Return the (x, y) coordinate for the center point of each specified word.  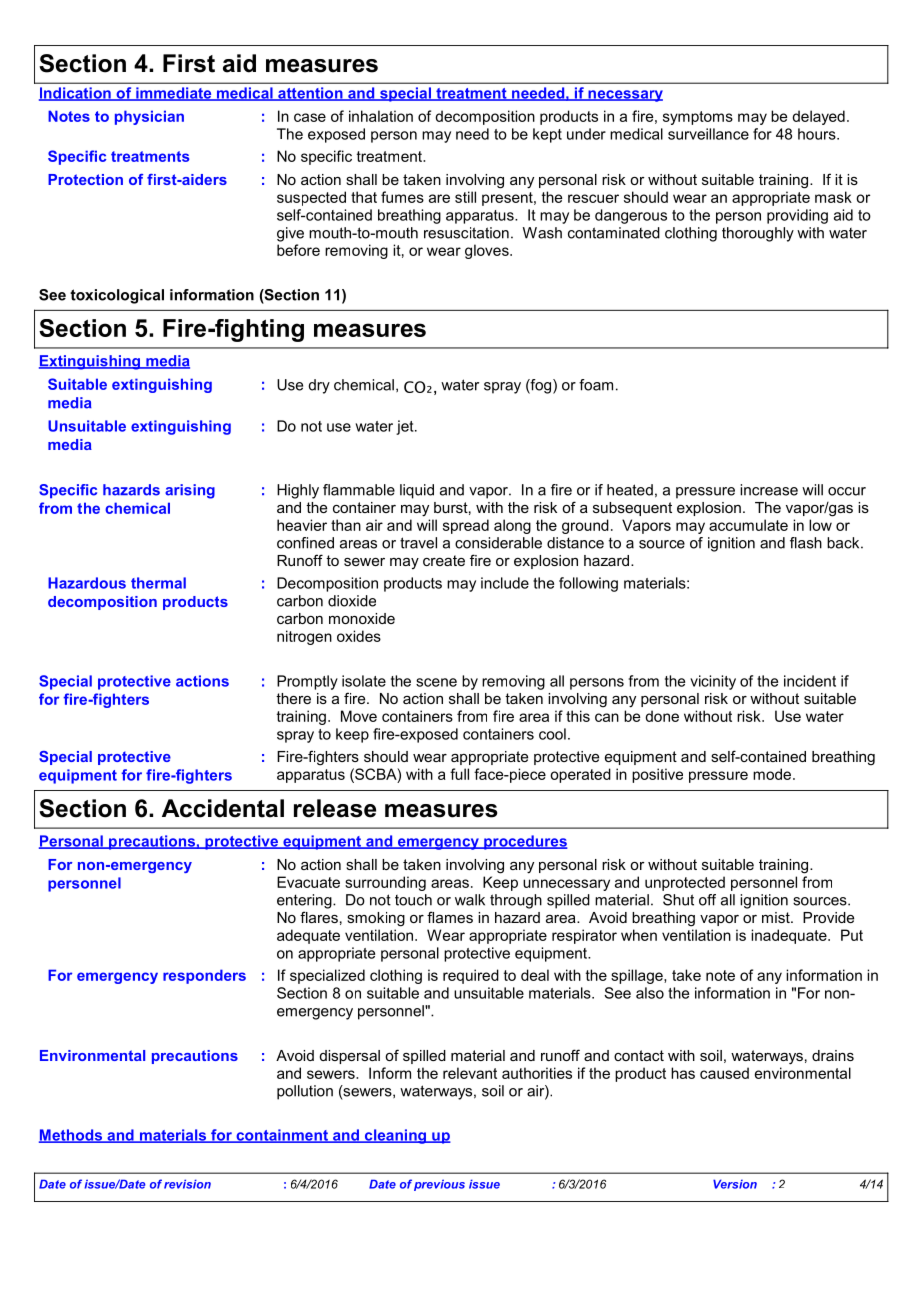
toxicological (117, 296)
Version (735, 1184)
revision (187, 1184)
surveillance (708, 134)
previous (439, 1185)
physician (149, 117)
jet (406, 427)
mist (777, 917)
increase (769, 490)
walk (470, 900)
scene (436, 682)
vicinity (713, 682)
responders (204, 976)
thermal (158, 583)
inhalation (381, 116)
